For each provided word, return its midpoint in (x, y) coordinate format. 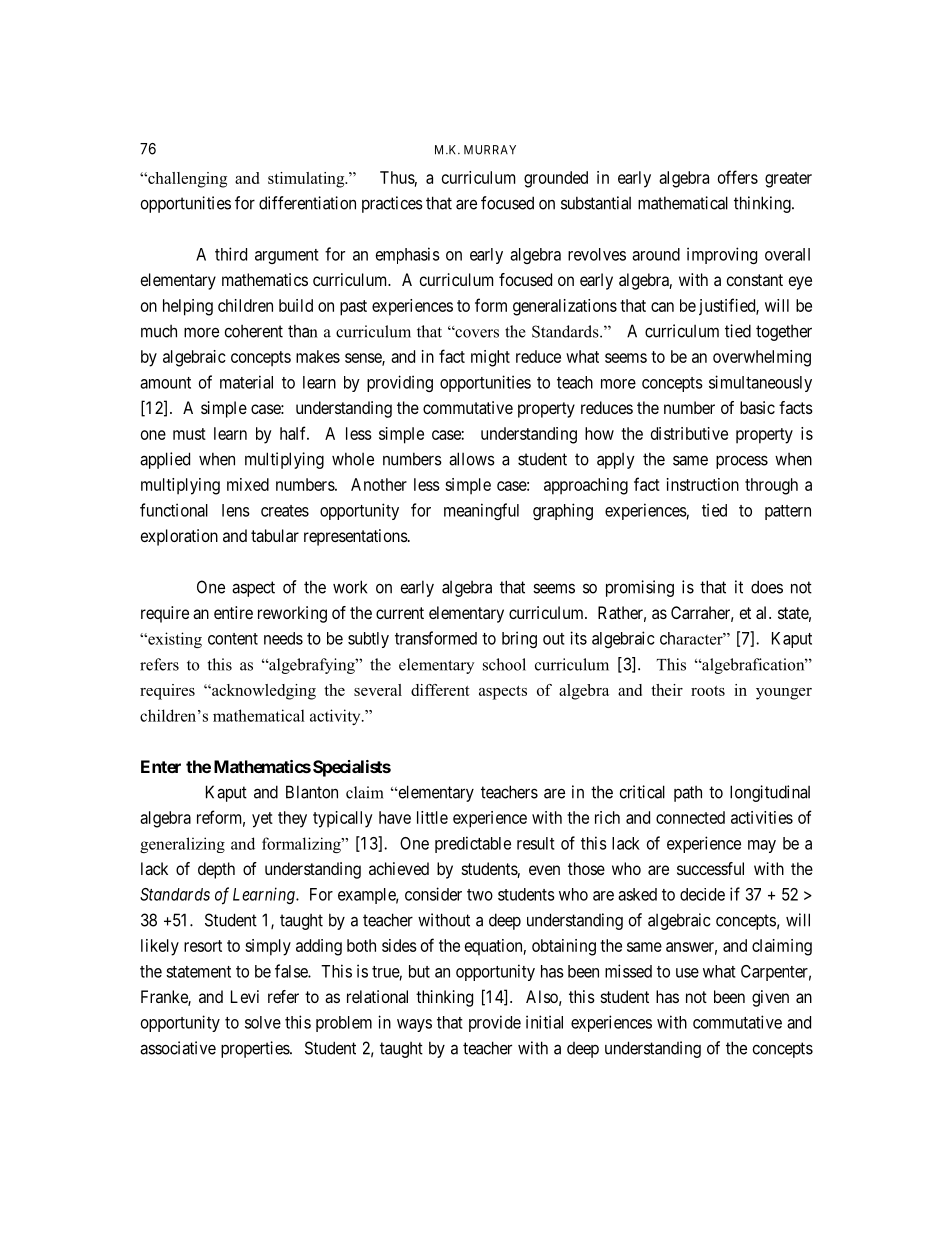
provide (495, 1023)
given (770, 998)
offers (738, 177)
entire (233, 612)
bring (519, 639)
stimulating (307, 180)
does (767, 587)
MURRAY (490, 150)
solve (263, 1022)
